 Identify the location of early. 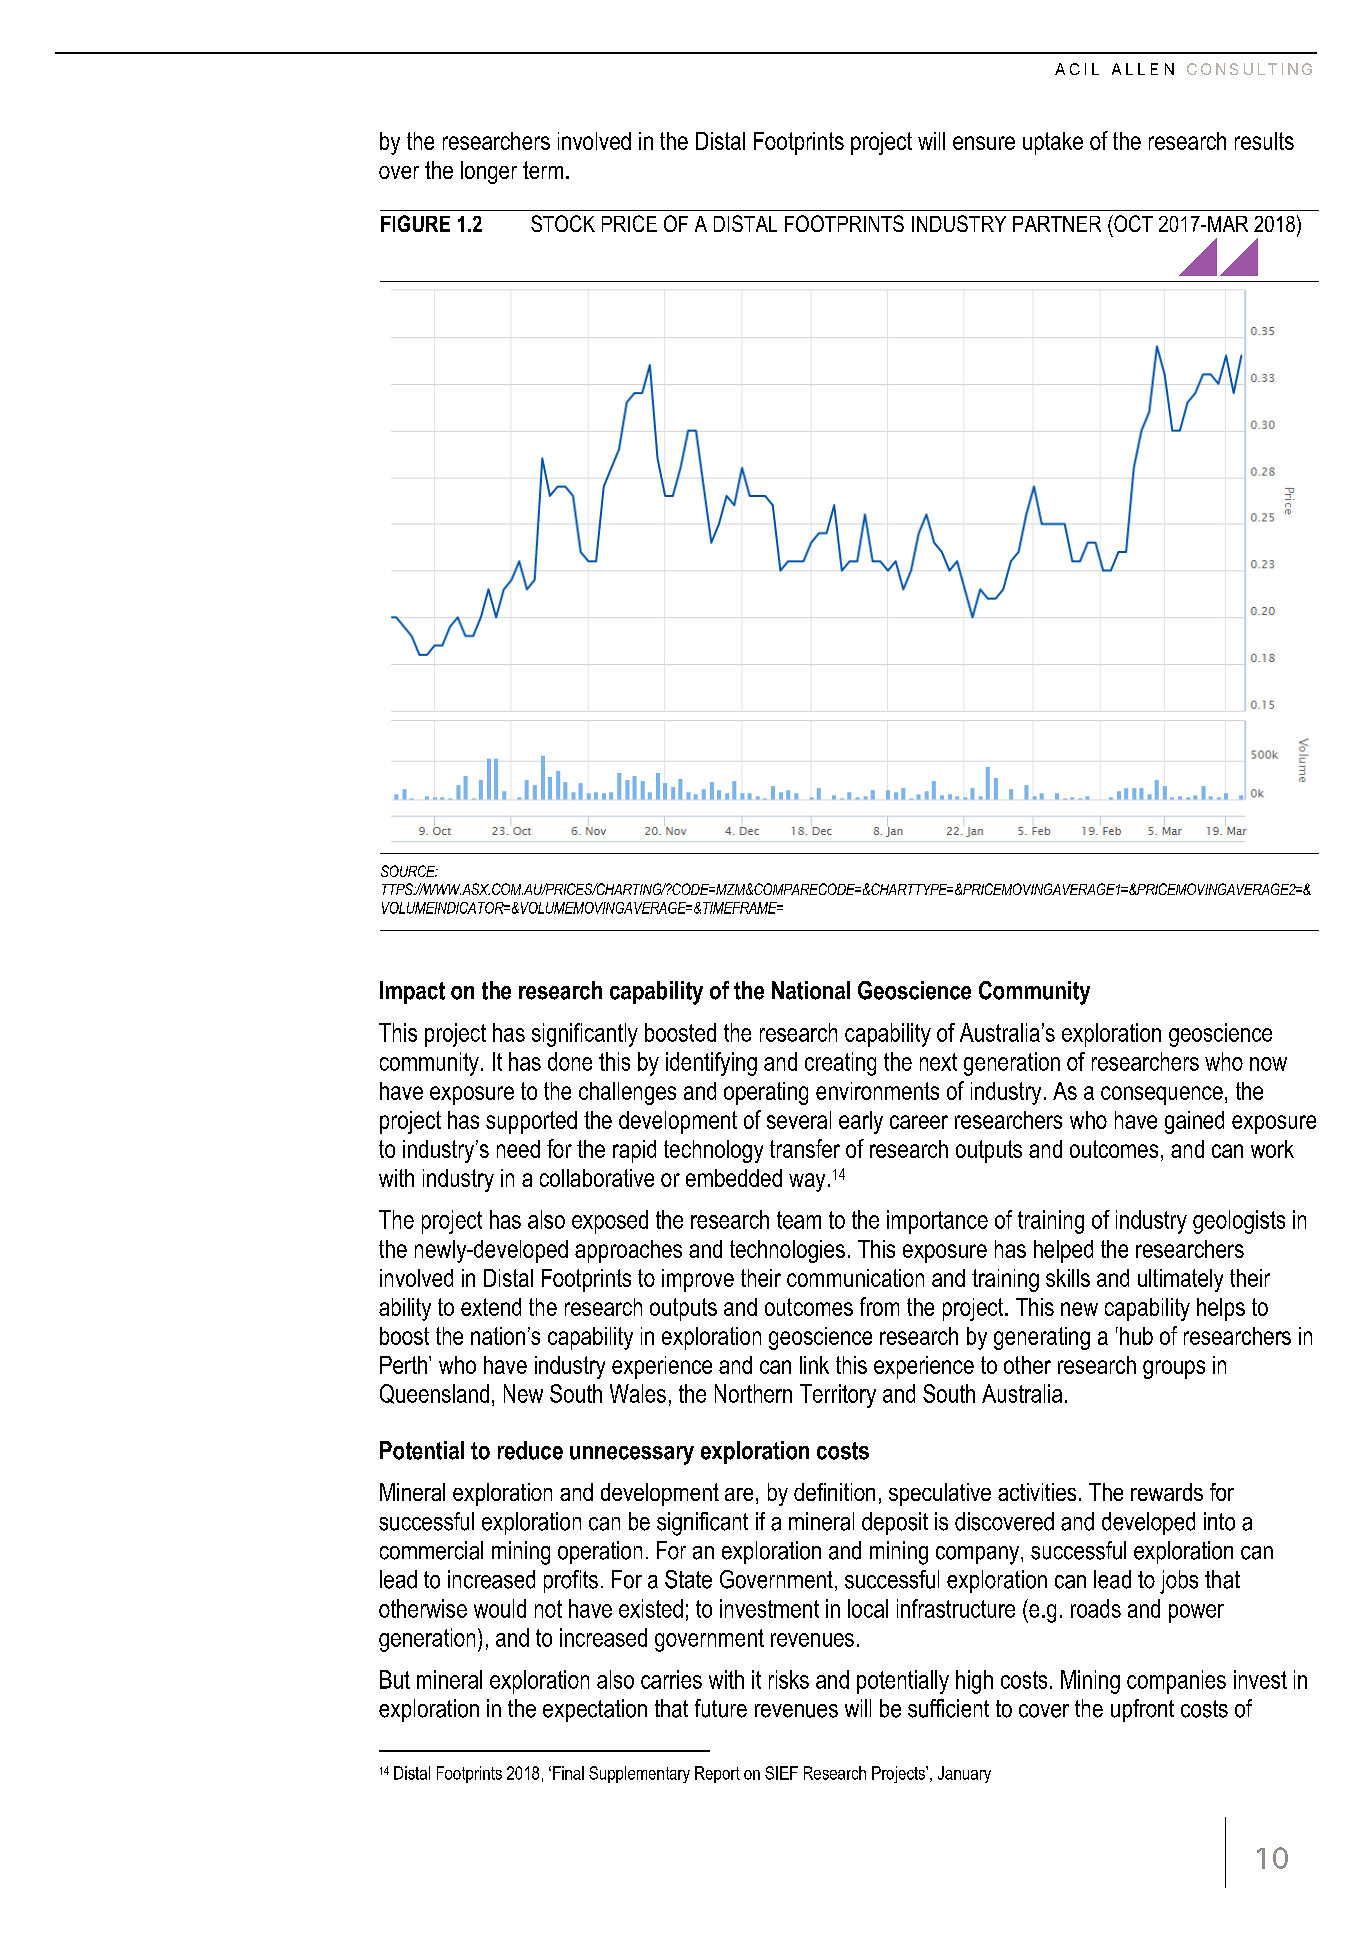
(861, 1122).
